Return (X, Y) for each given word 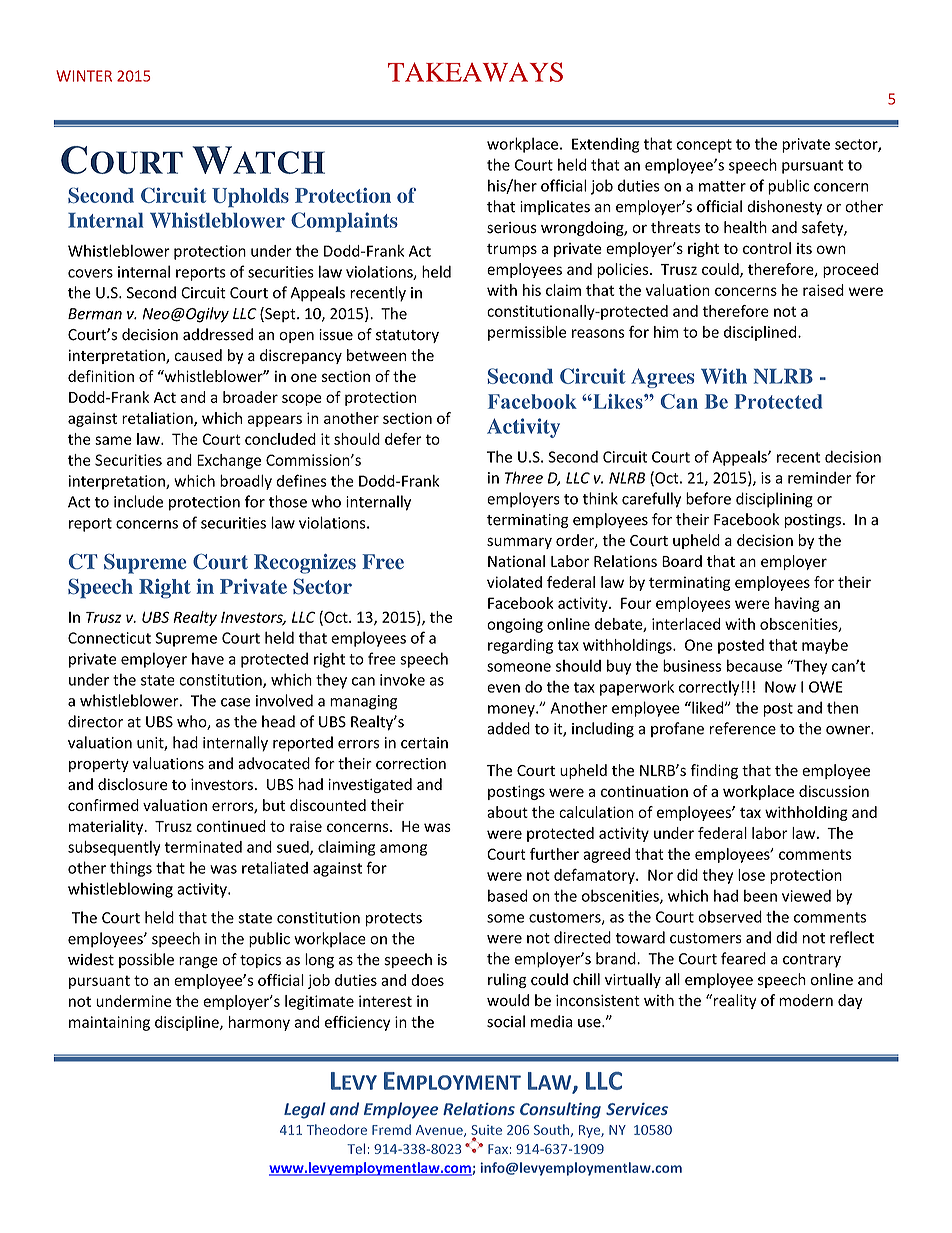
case (236, 702)
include (138, 501)
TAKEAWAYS (475, 72)
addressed (218, 334)
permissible (527, 333)
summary (519, 543)
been (760, 896)
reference (743, 728)
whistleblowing (120, 890)
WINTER (84, 76)
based (507, 895)
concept (704, 146)
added (508, 728)
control (767, 248)
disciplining (774, 500)
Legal (305, 1110)
